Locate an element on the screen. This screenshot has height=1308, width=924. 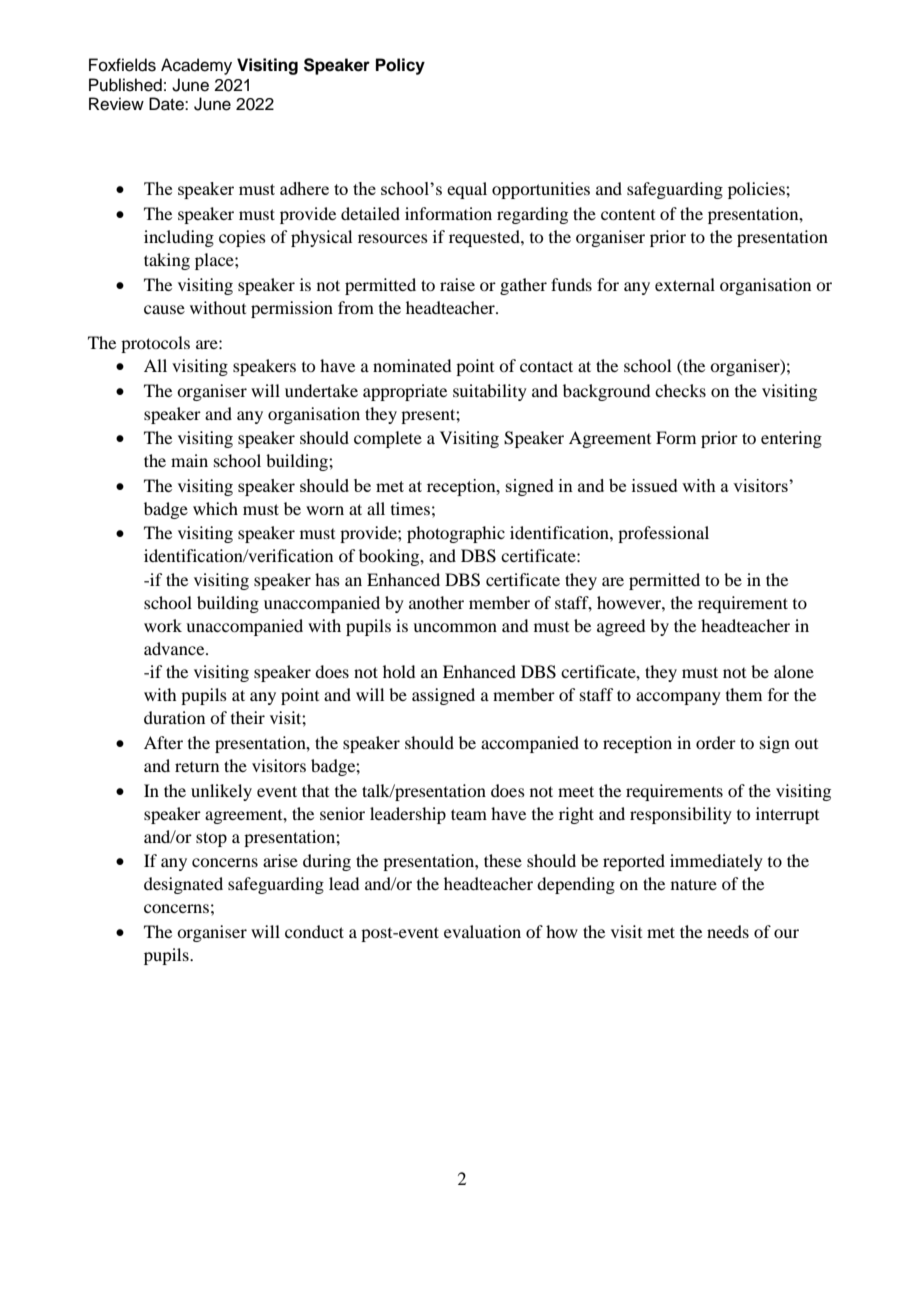
which is located at coordinates (215, 508).
